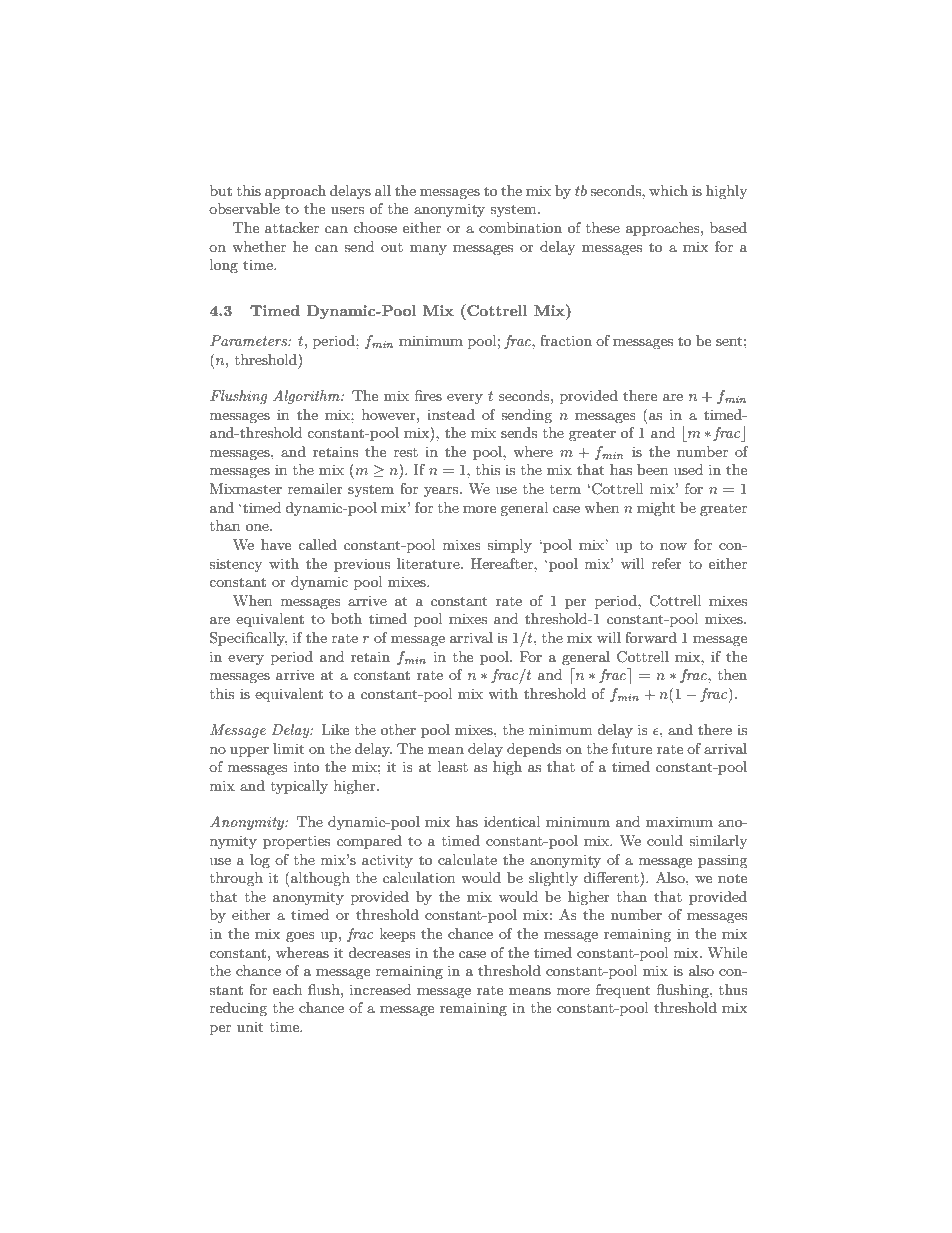 Image resolution: width=952 pixels, height=1233 pixels. I want to click on forward, so click(651, 637).
